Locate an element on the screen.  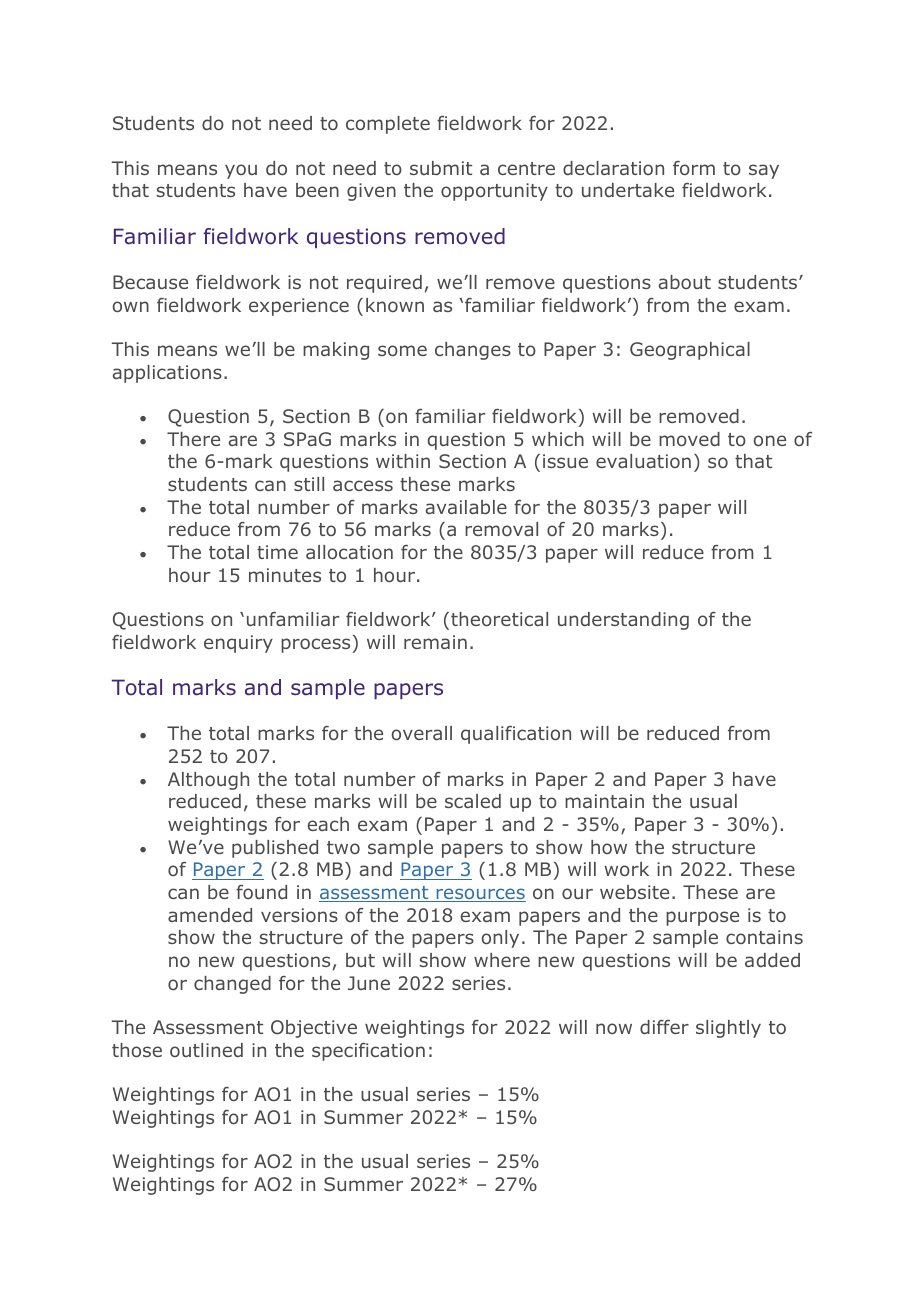
minutes is located at coordinates (285, 575).
